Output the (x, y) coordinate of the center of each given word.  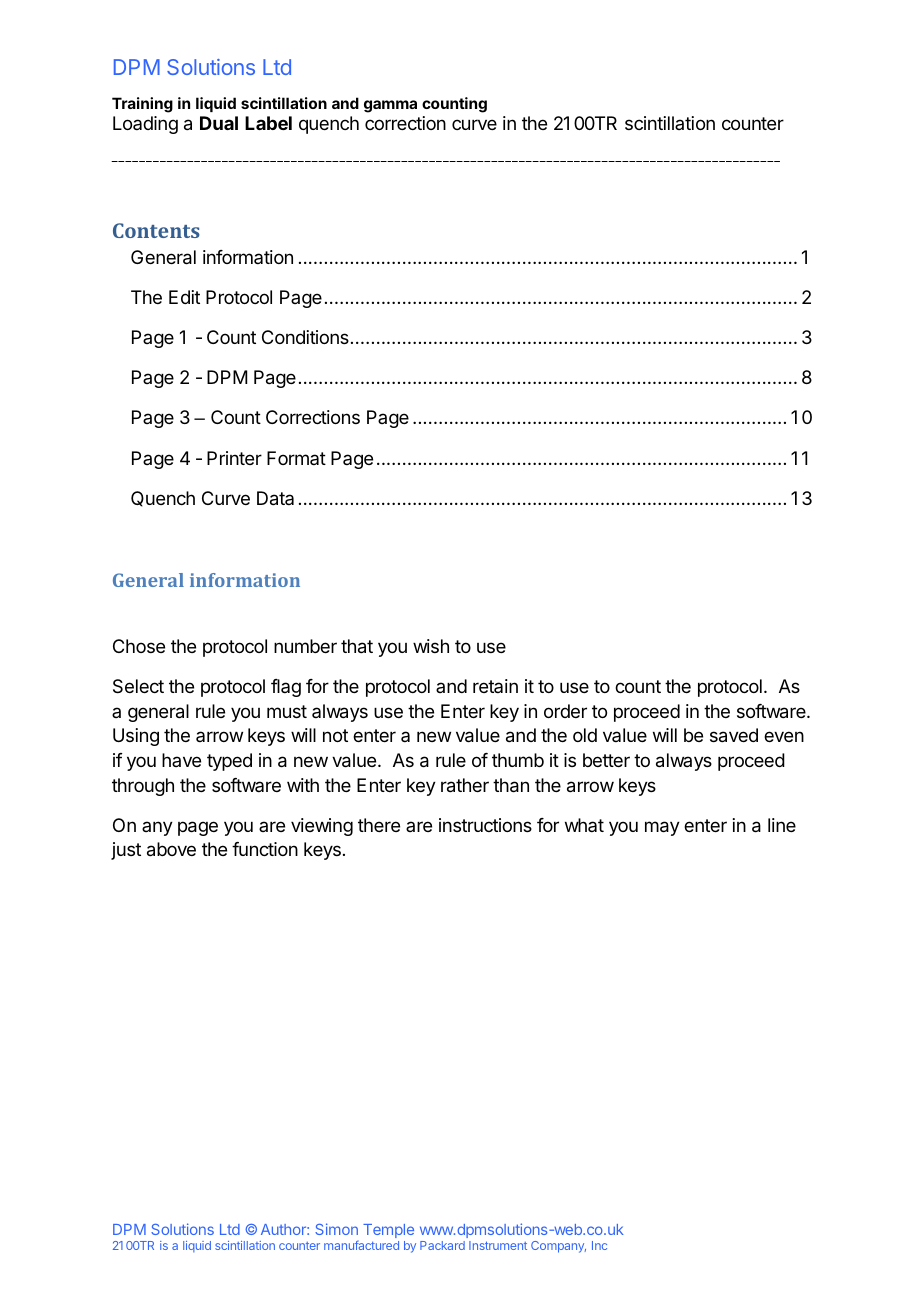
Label (268, 123)
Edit (184, 297)
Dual (219, 123)
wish (431, 646)
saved (734, 735)
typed (229, 762)
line (782, 825)
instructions (485, 825)
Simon (336, 1229)
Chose (139, 646)
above (171, 849)
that (357, 646)
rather (465, 785)
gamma (390, 106)
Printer (234, 458)
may (662, 828)
